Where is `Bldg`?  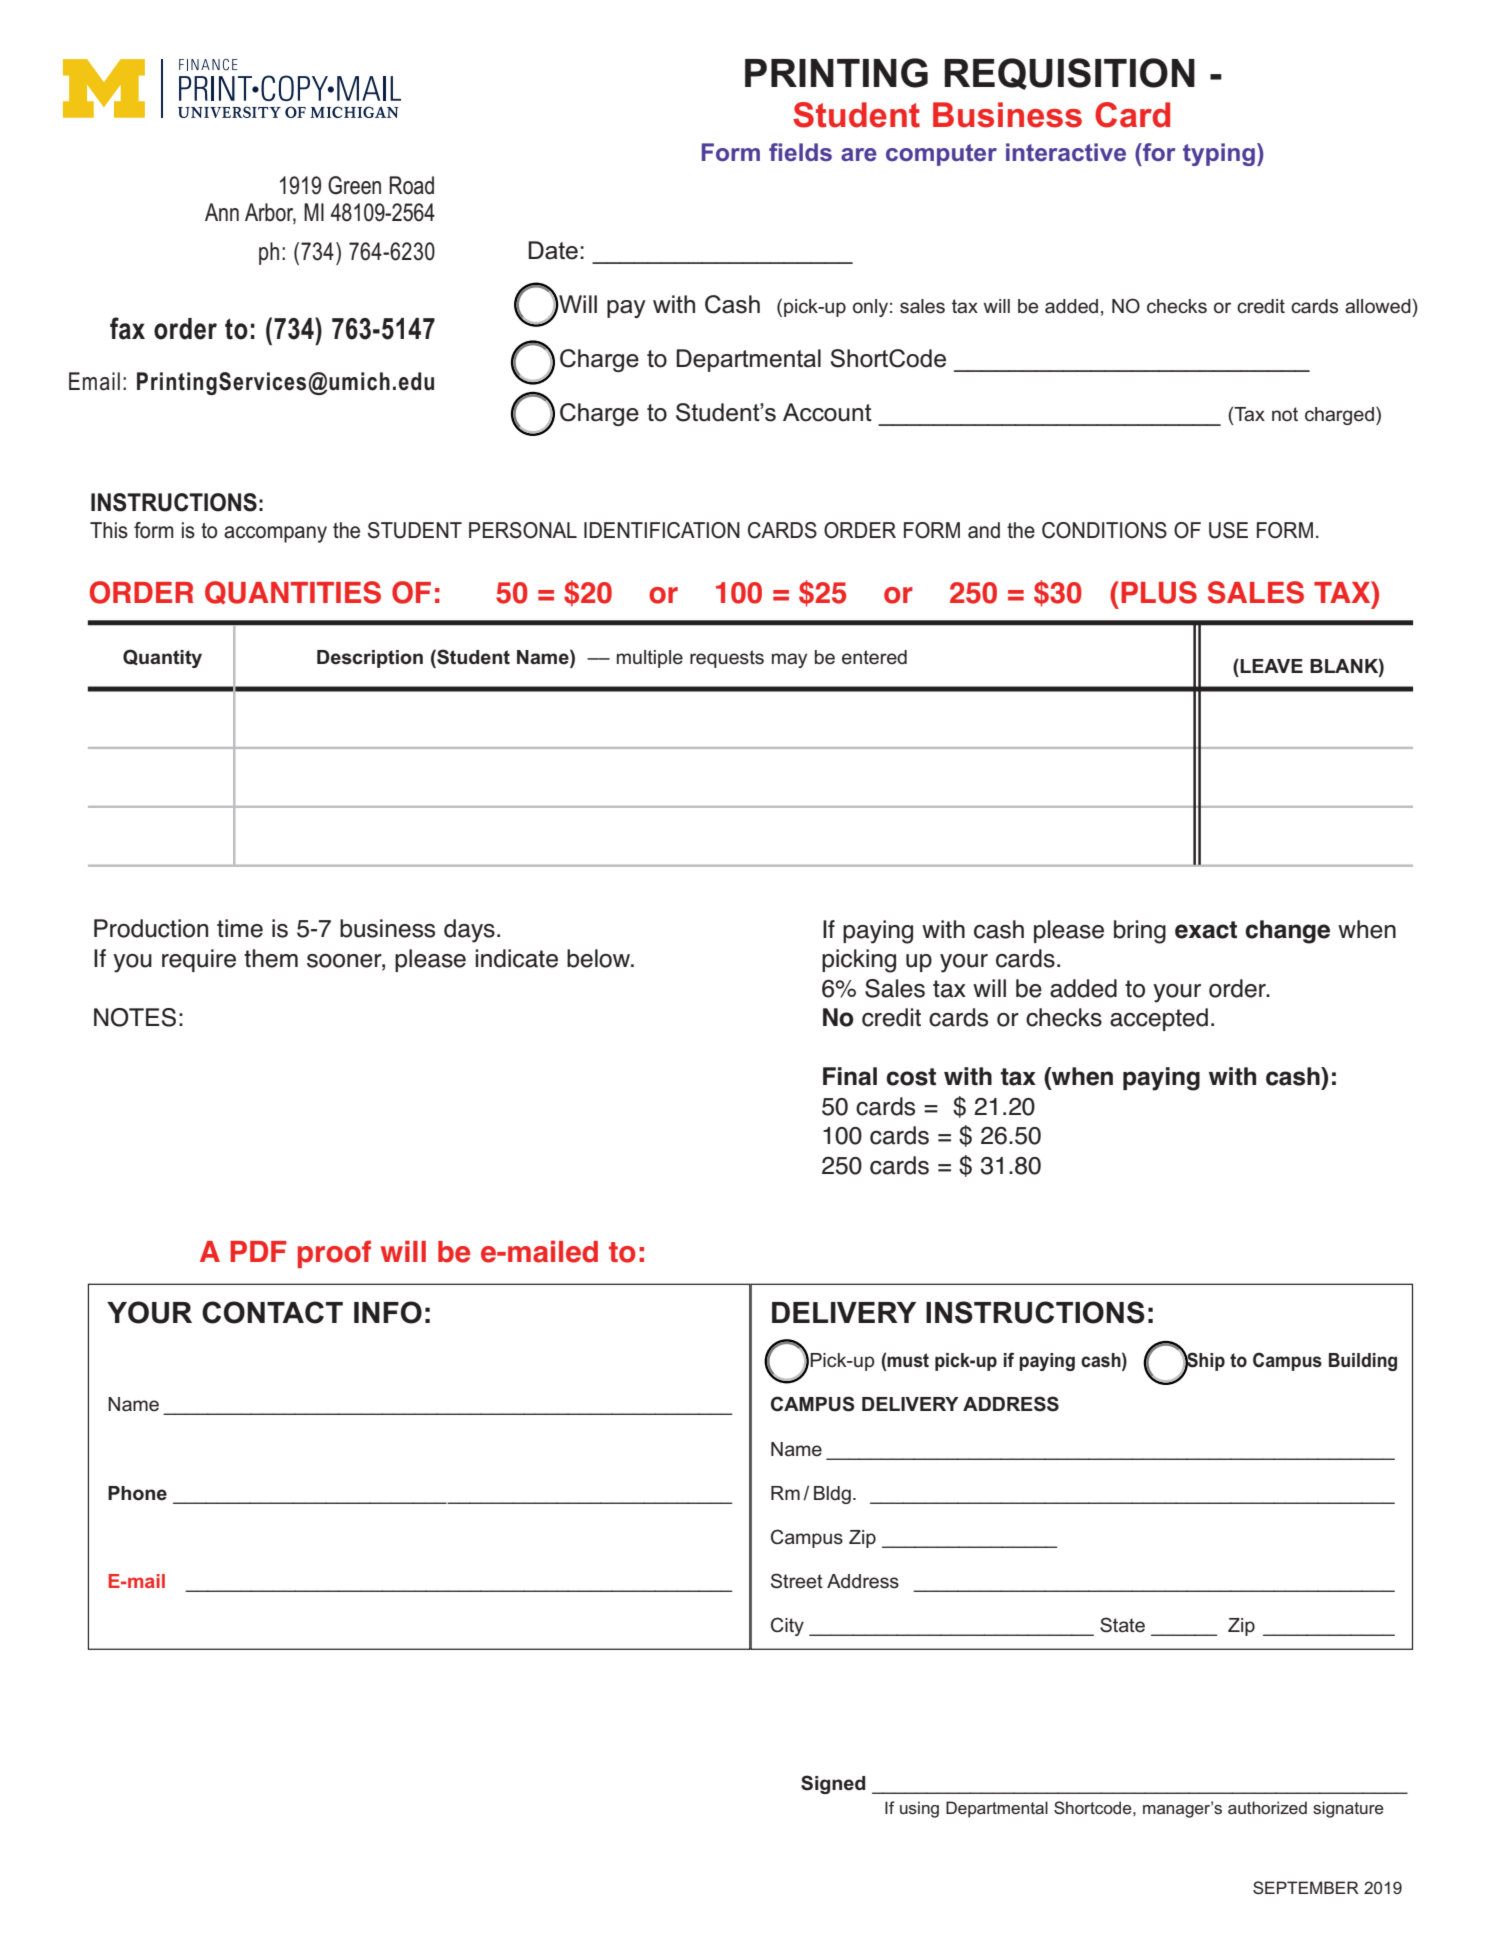 Bldg is located at coordinates (832, 1495).
